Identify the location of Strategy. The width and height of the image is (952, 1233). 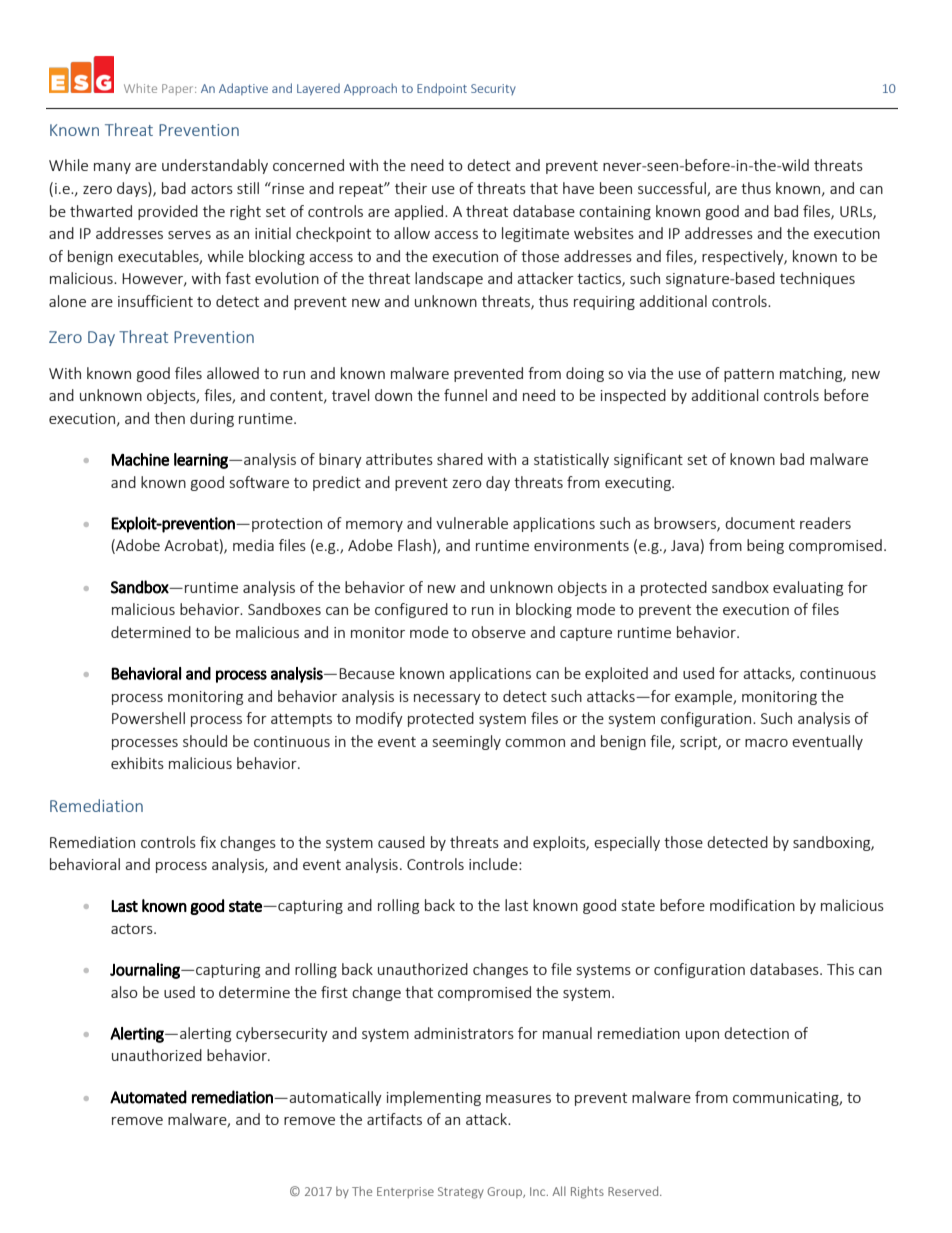
(461, 1193).
